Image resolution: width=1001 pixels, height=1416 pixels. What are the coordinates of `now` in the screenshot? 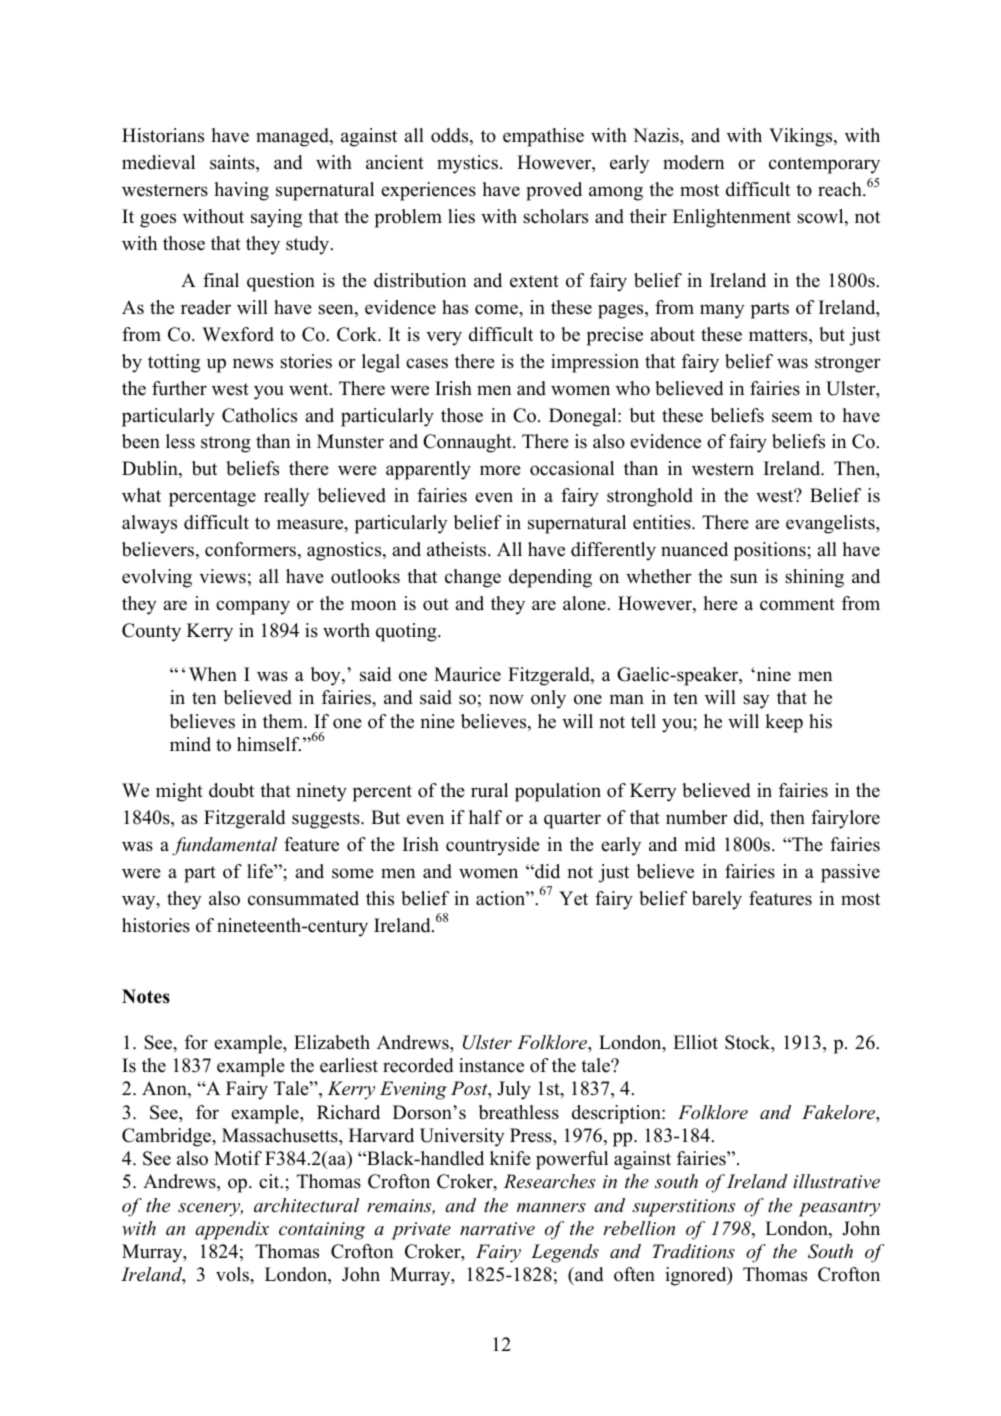 It's located at (506, 699).
